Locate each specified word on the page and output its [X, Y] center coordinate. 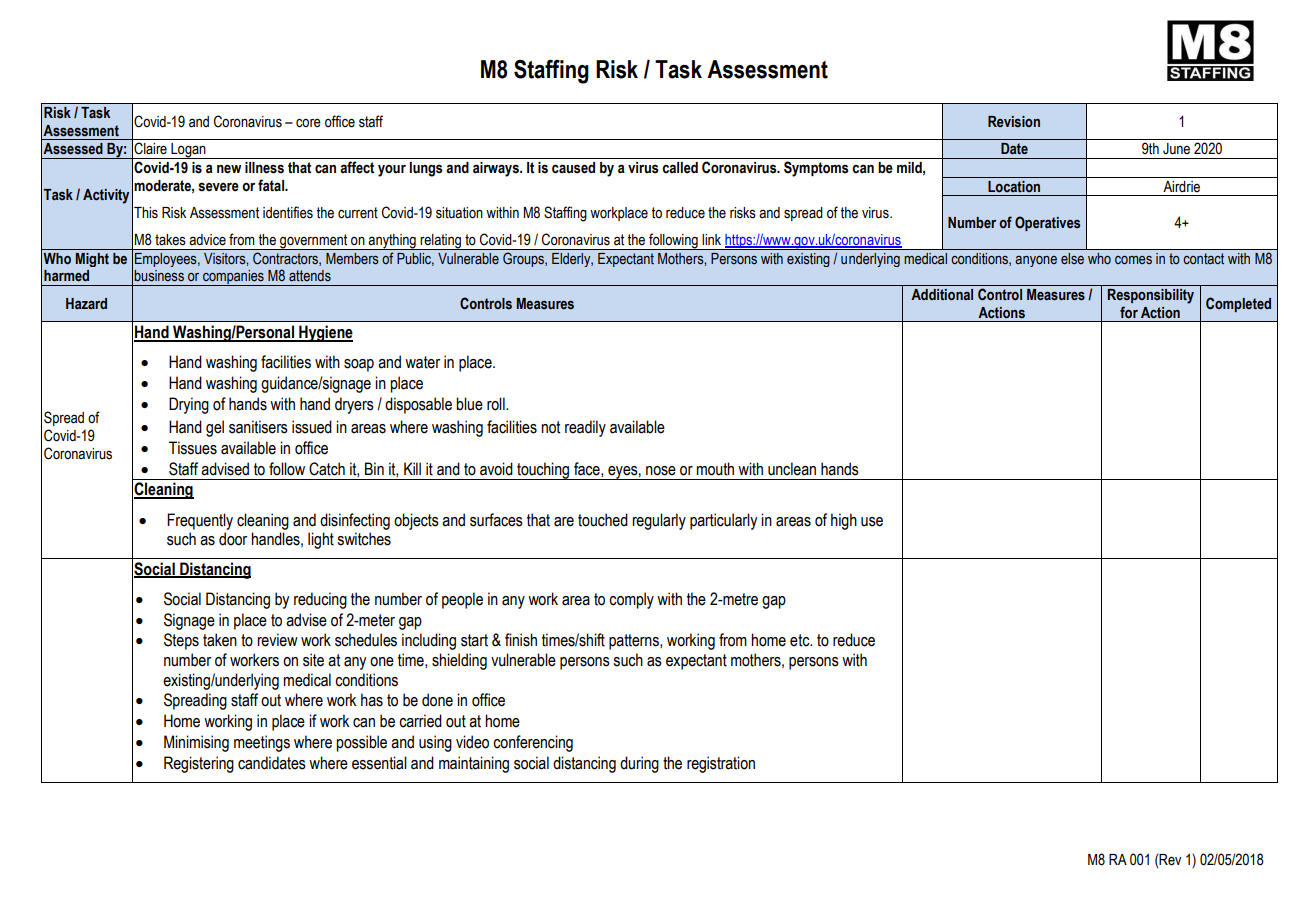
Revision [1014, 122]
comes [1133, 260]
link [711, 239]
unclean [792, 469]
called [680, 168]
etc [801, 640]
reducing [320, 600]
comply [631, 600]
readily [585, 428]
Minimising [196, 743]
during [639, 764]
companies [233, 278]
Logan [188, 151]
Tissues [193, 448]
